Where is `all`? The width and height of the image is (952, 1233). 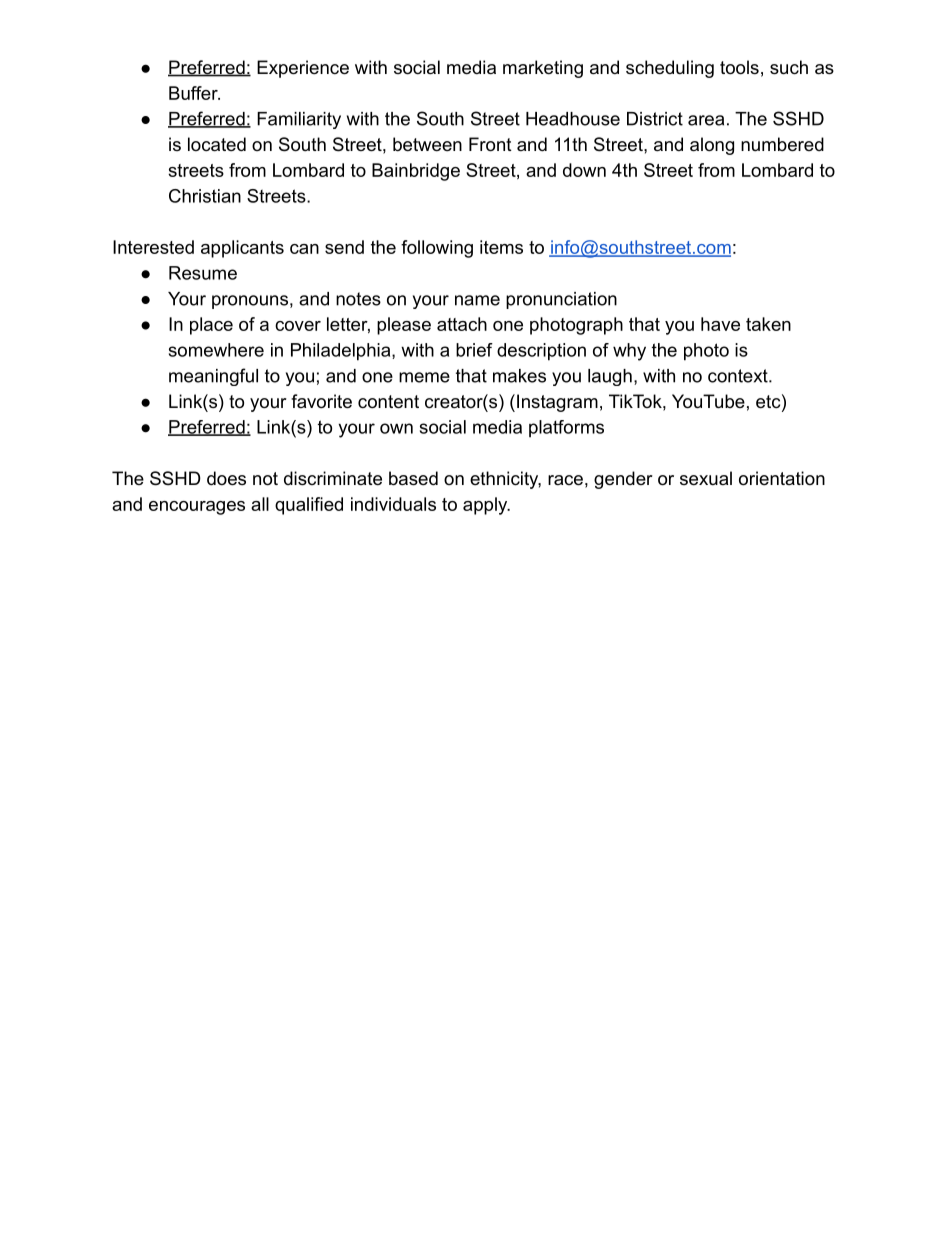
all is located at coordinates (260, 504).
